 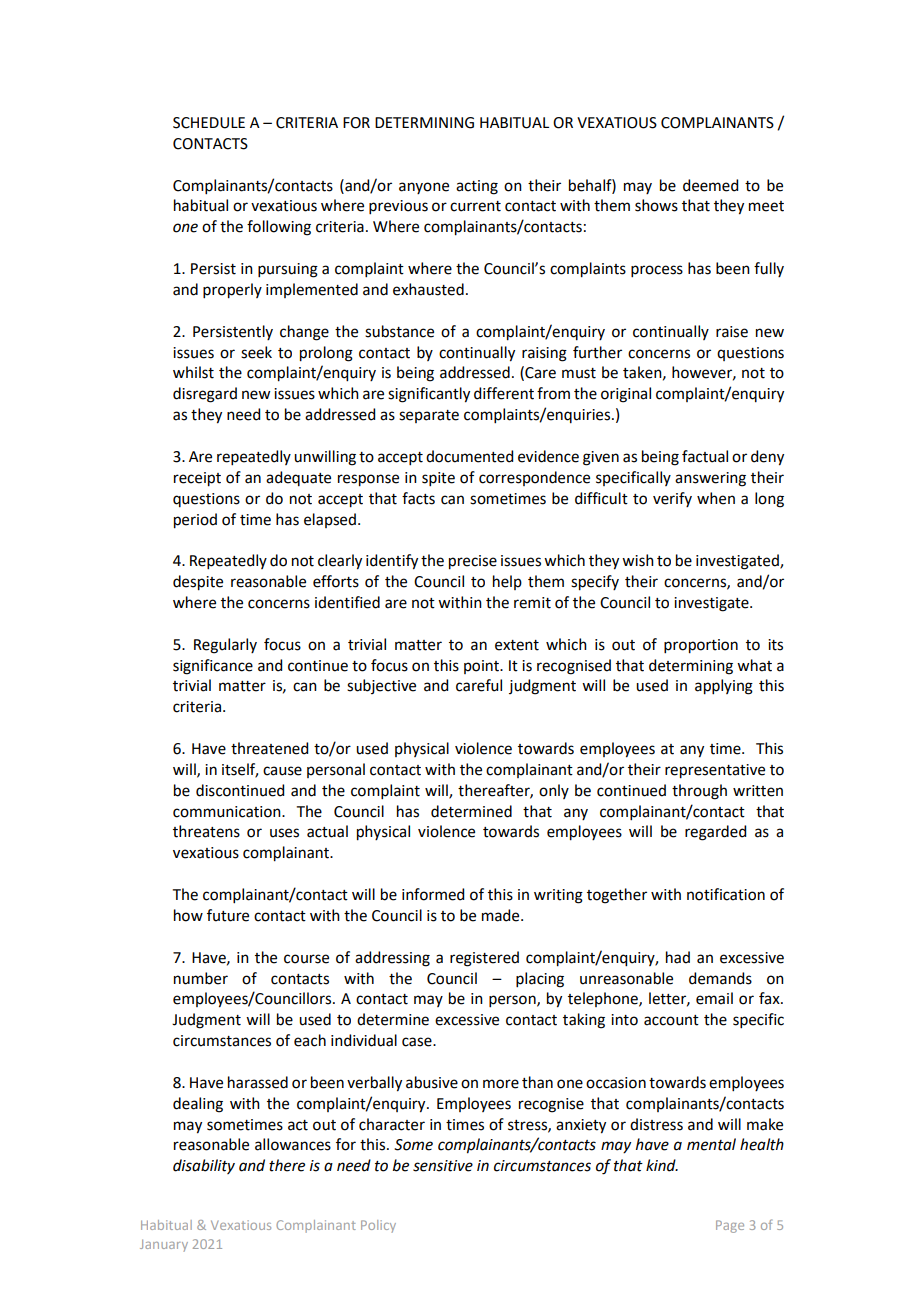 What do you see at coordinates (710, 185) in the screenshot?
I see `deemed` at bounding box center [710, 185].
